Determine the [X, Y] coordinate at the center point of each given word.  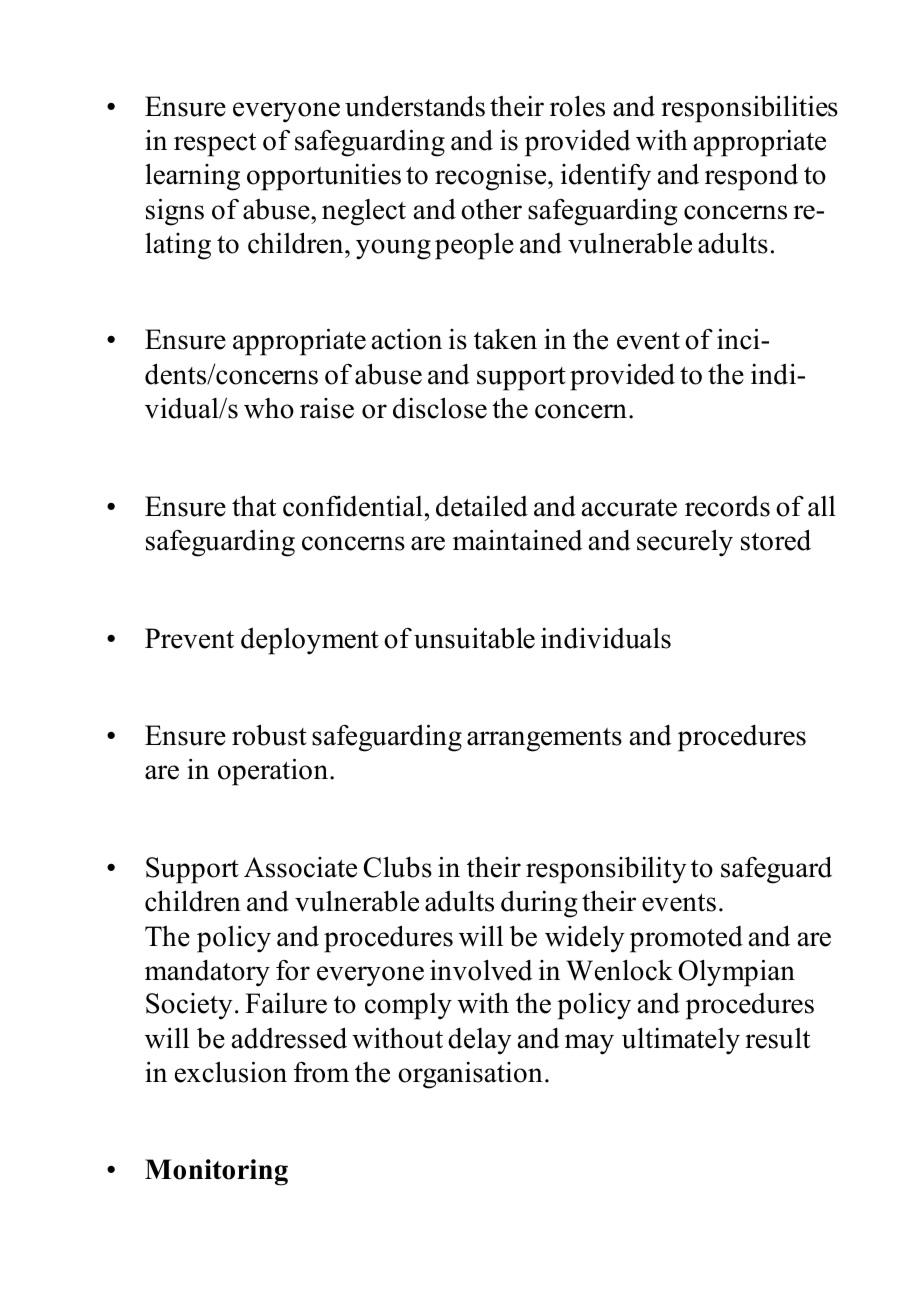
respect [215, 145]
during [539, 904]
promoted [686, 939]
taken [505, 339]
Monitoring [216, 1172]
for [293, 970]
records [727, 506]
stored [776, 540]
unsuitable [474, 638]
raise [327, 408]
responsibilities [749, 109]
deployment [310, 641]
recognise [492, 177]
